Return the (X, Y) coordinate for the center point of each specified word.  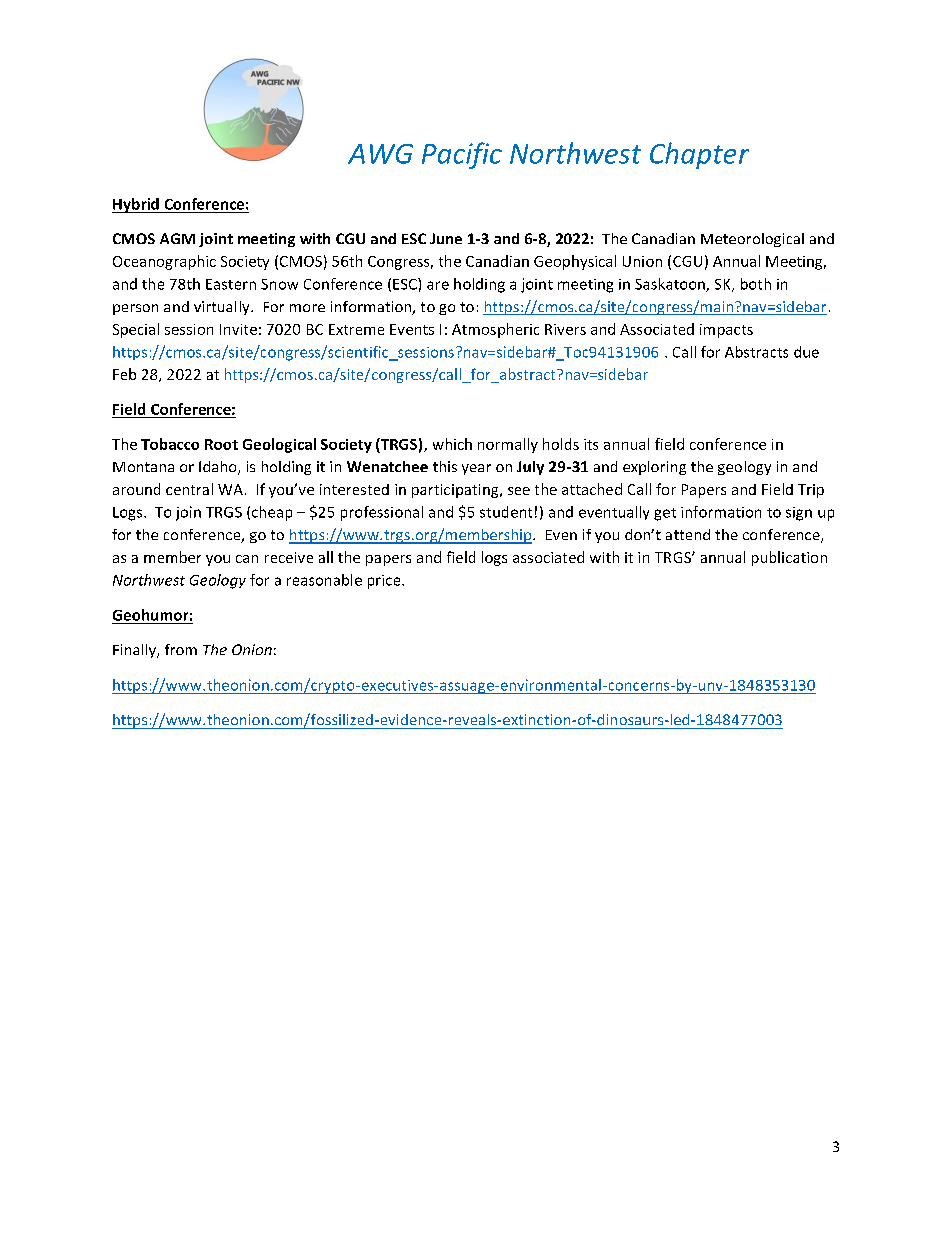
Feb (124, 374)
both (756, 284)
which (452, 444)
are (438, 285)
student (506, 512)
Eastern (231, 284)
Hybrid (136, 205)
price (385, 582)
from (181, 649)
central (189, 489)
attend (688, 534)
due (806, 352)
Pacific (462, 155)
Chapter (699, 155)
